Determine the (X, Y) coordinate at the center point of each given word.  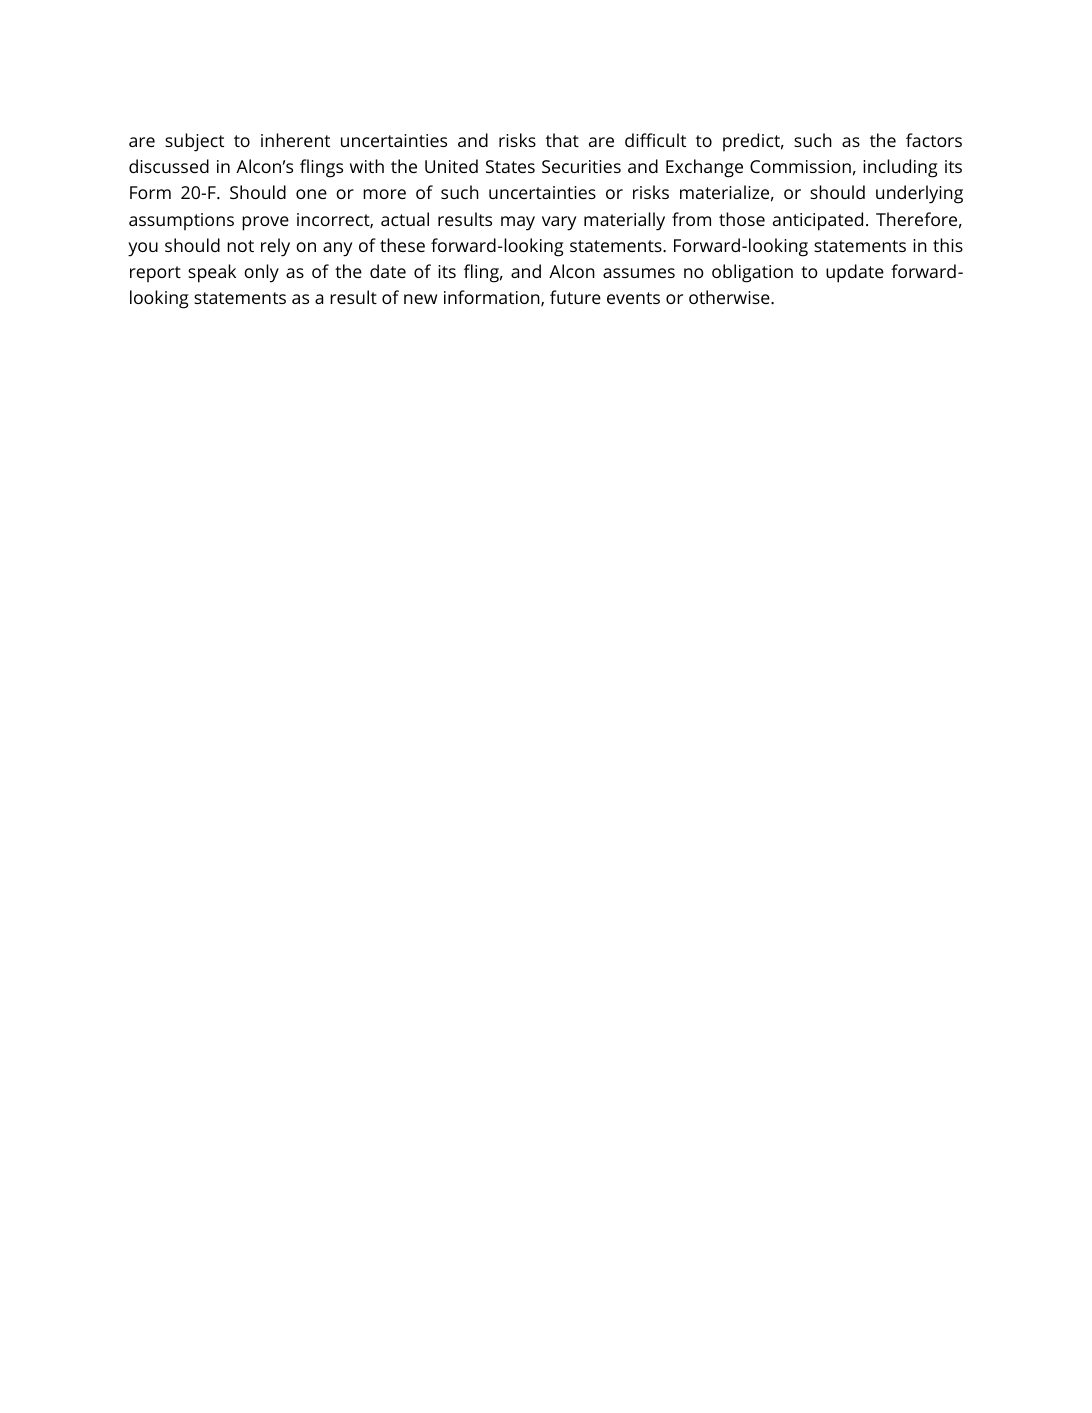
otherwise (730, 297)
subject (194, 142)
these (402, 245)
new (420, 299)
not (240, 246)
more (384, 194)
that (562, 140)
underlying (919, 194)
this (948, 245)
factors (934, 140)
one (311, 194)
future (575, 297)
